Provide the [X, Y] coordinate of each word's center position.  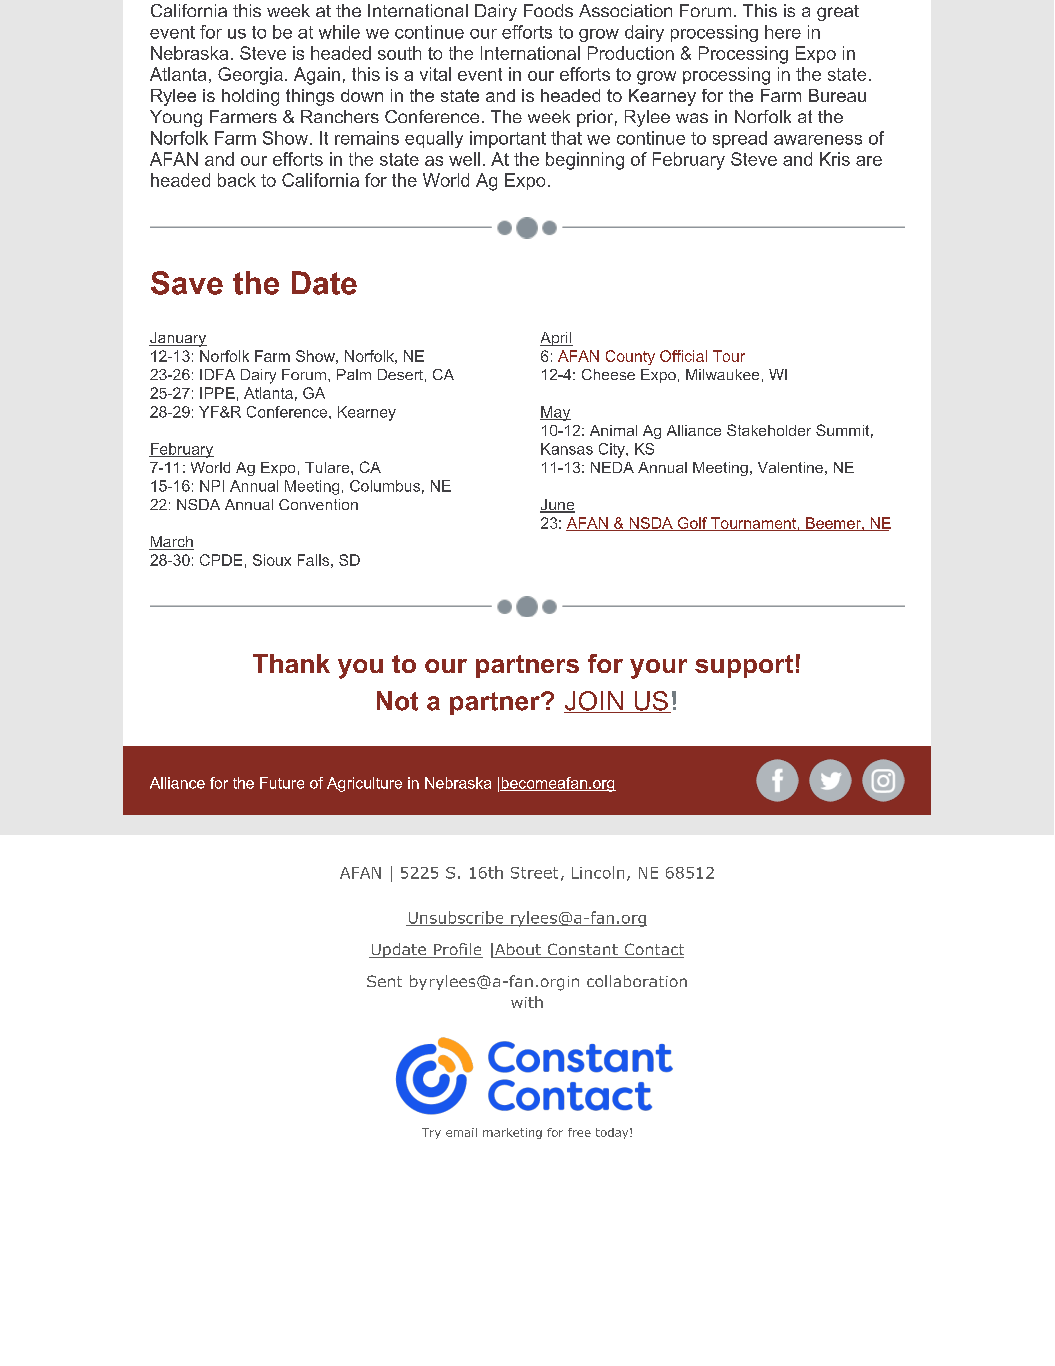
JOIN [594, 702]
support [744, 666]
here [783, 32]
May [555, 413]
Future [282, 783]
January [178, 339]
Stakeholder [769, 430]
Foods [548, 10]
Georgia [250, 76]
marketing [512, 1133]
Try [431, 1133]
